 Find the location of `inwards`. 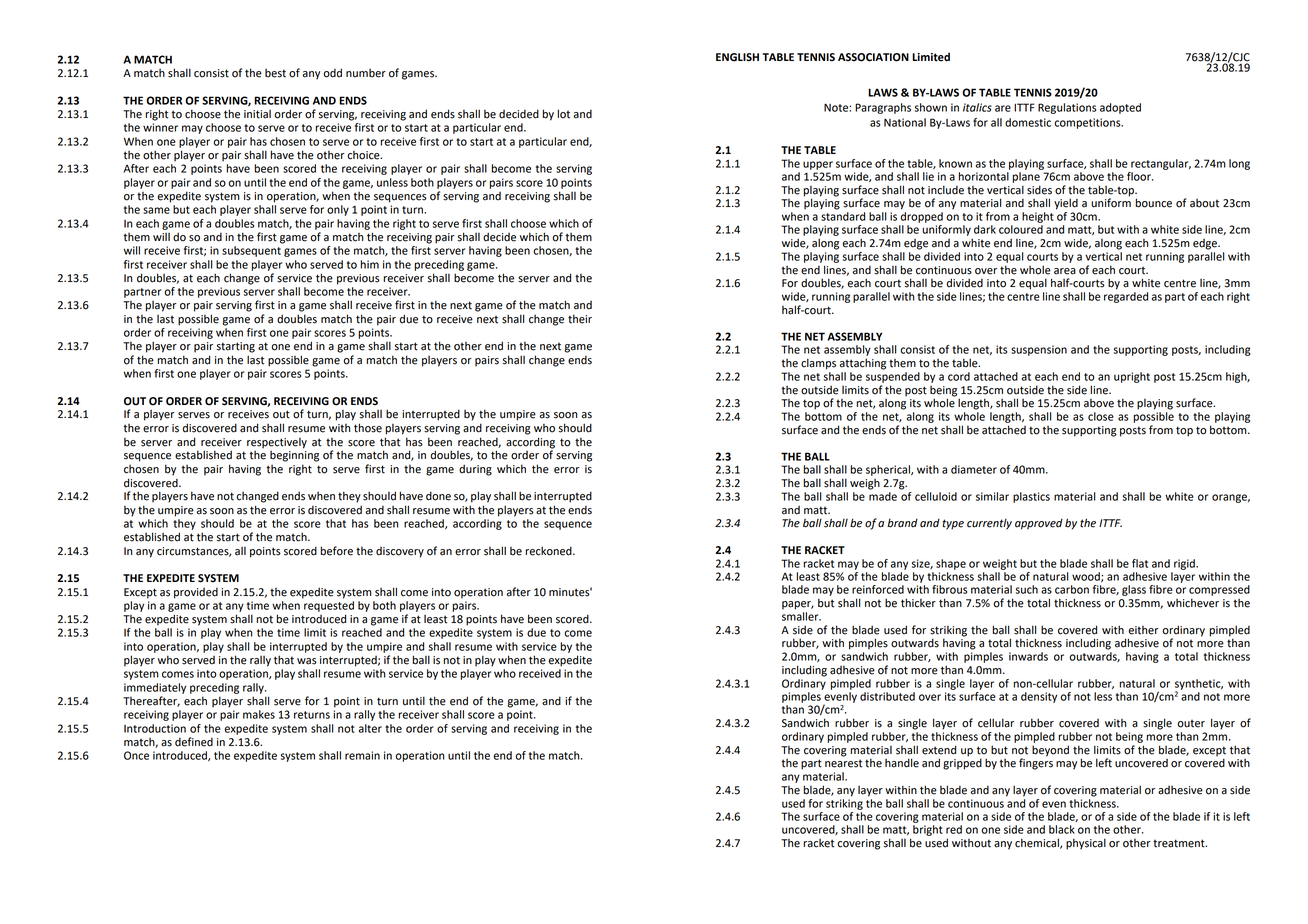

inwards is located at coordinates (1028, 656).
